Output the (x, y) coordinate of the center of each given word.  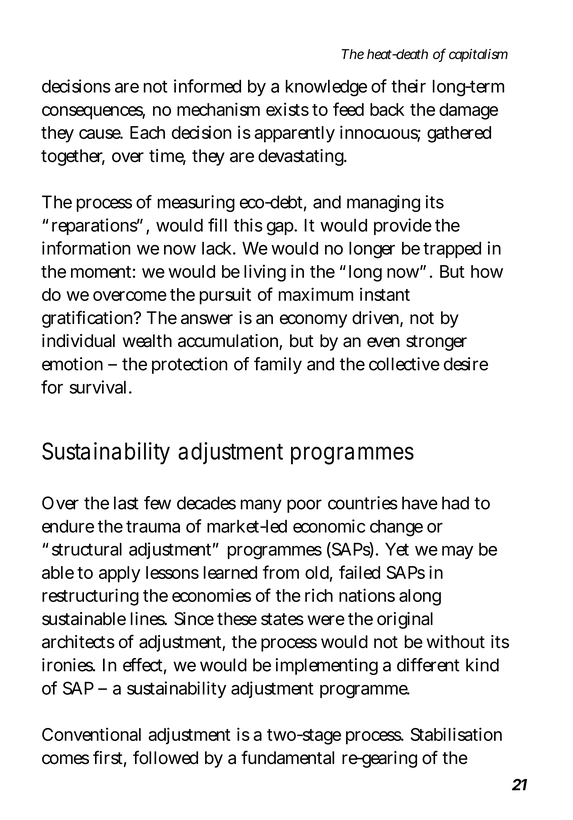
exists (287, 109)
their (408, 86)
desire (466, 364)
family (278, 365)
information (86, 248)
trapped (452, 250)
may (457, 552)
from (281, 572)
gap (281, 229)
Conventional (91, 734)
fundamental (287, 757)
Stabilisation (456, 734)
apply (119, 574)
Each (147, 132)
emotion (72, 364)
